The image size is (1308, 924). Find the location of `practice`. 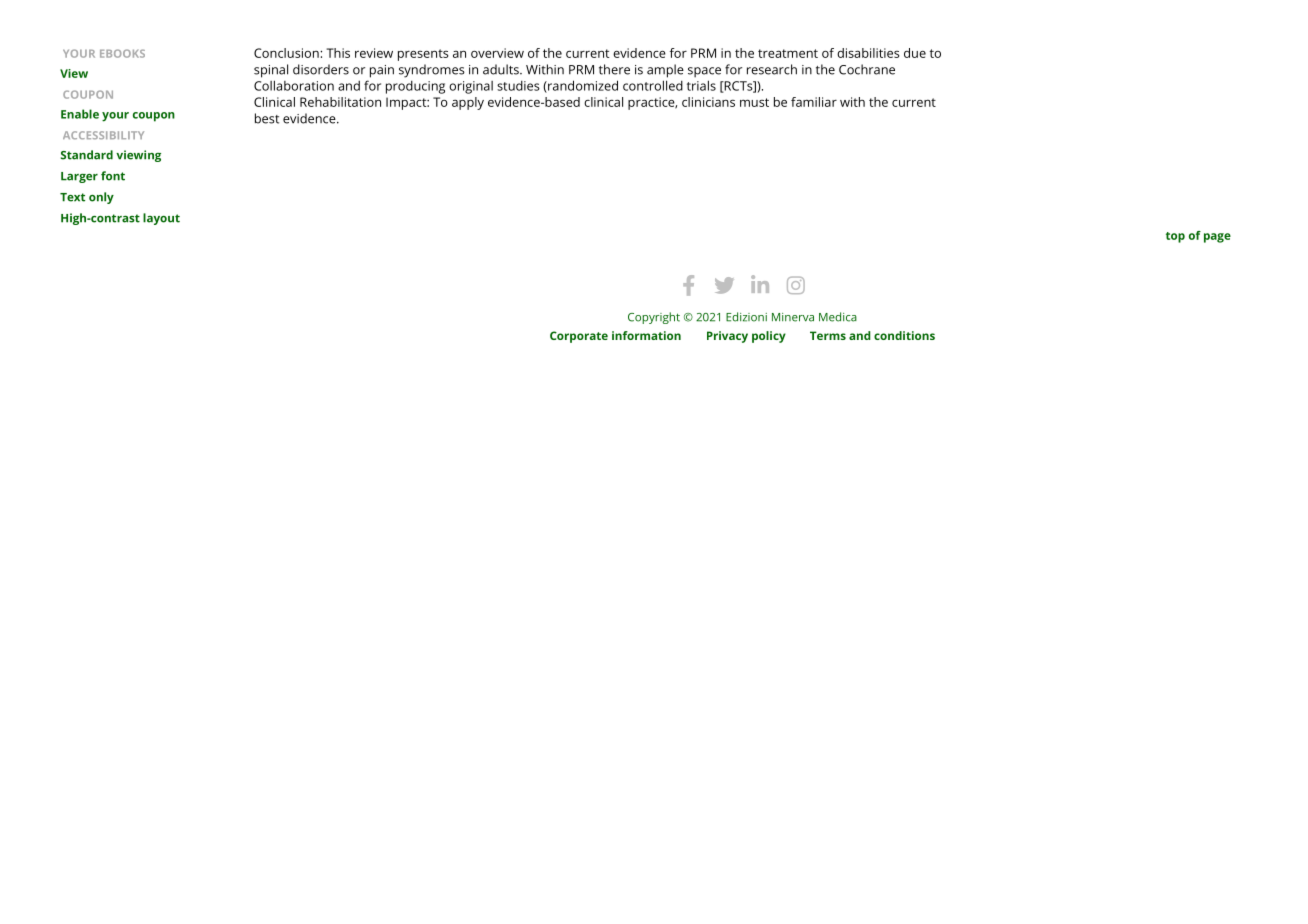

practice is located at coordinates (652, 103).
